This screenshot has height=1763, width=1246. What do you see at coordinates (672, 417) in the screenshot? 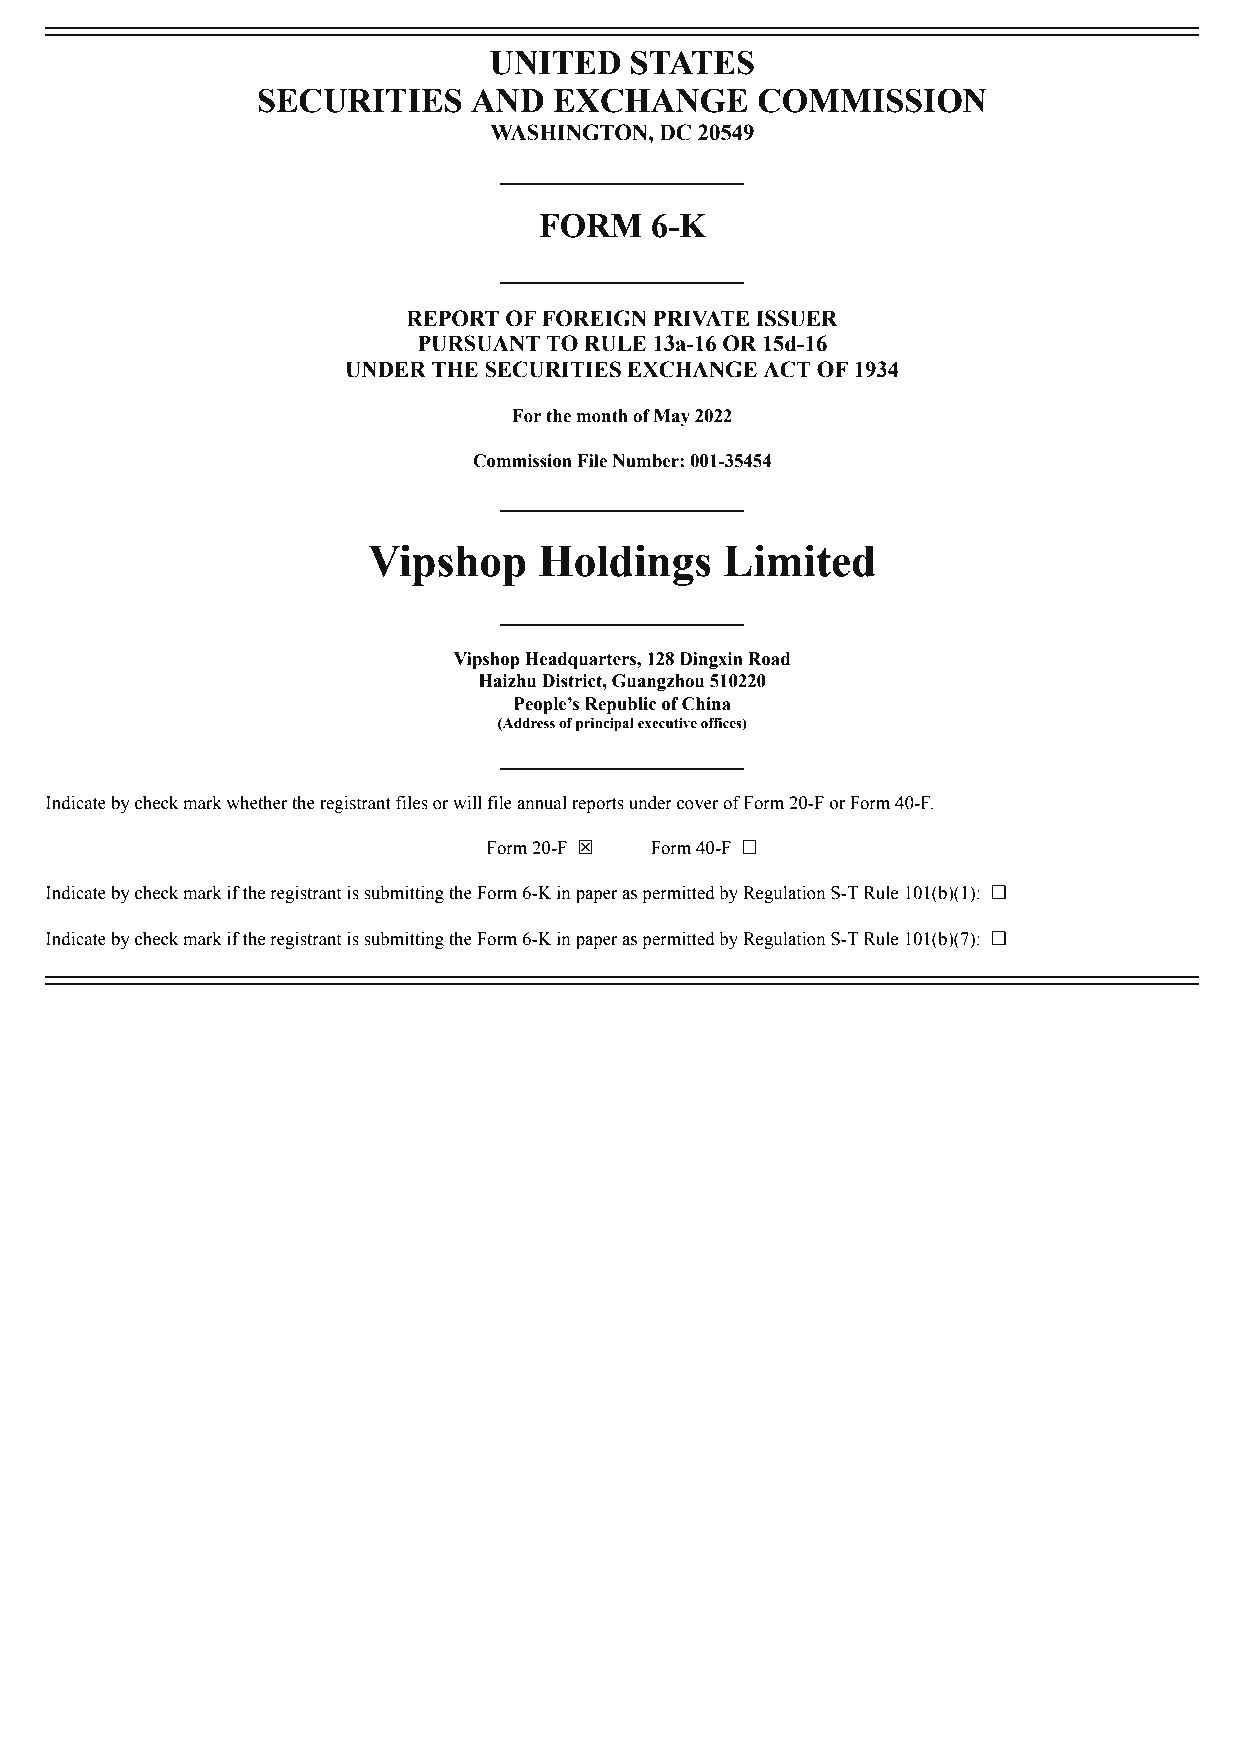
I see `May` at bounding box center [672, 417].
